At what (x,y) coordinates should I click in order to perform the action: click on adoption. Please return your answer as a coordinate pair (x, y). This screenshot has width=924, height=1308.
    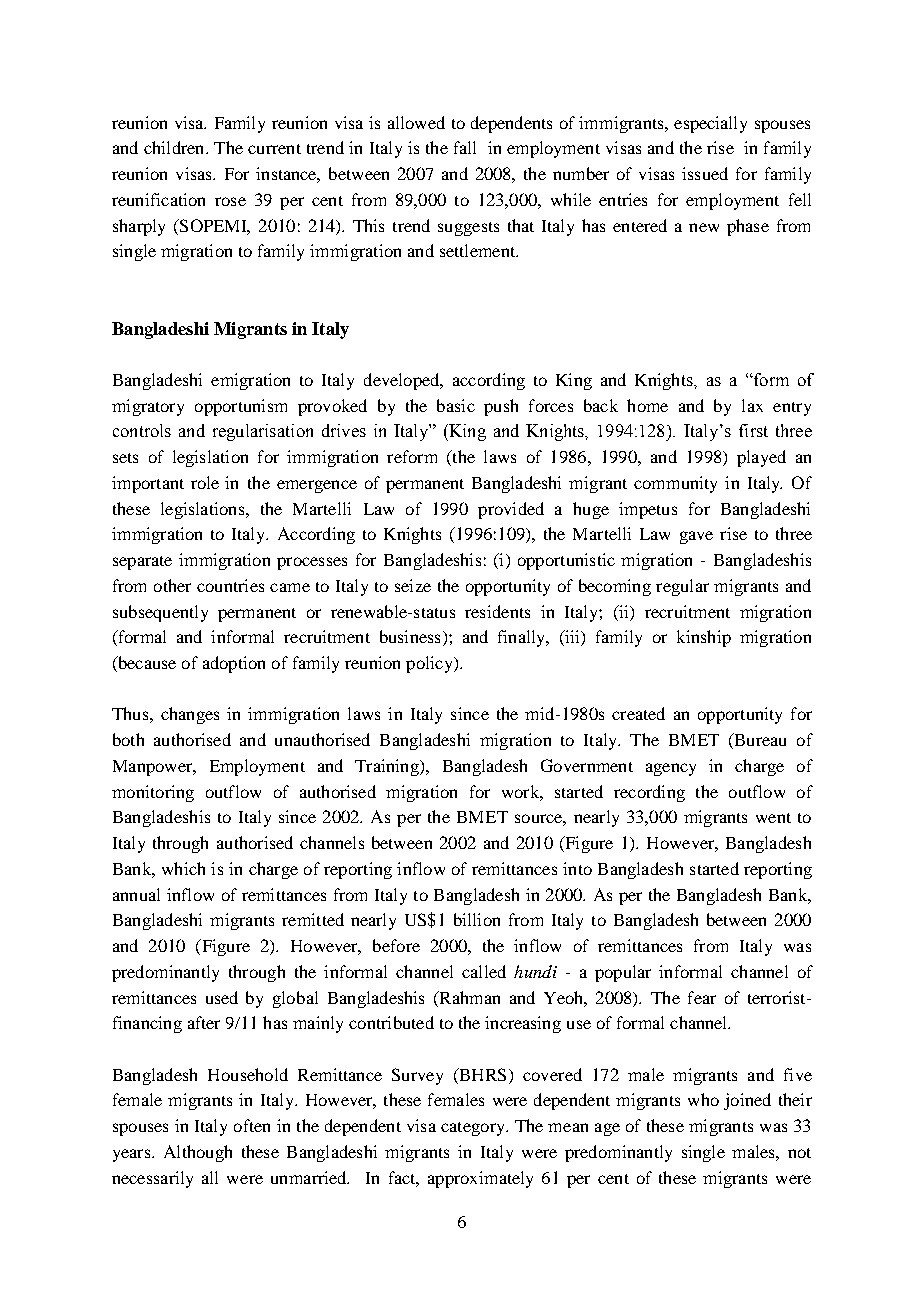
    Looking at the image, I should click on (234, 664).
